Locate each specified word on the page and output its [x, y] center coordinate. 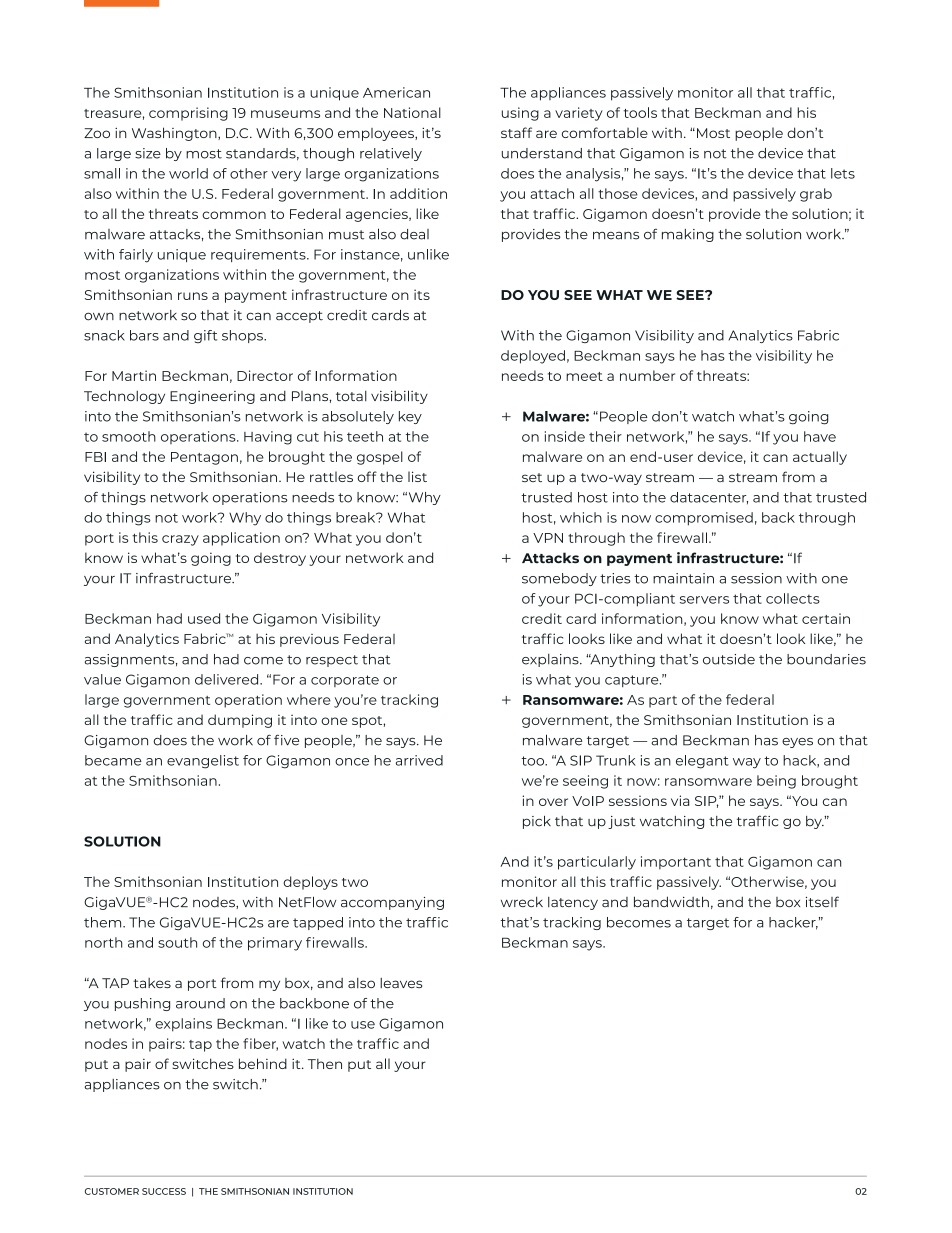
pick [537, 822]
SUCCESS [164, 1191]
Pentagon [204, 458]
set [532, 477]
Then [325, 1063]
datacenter [709, 498]
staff [516, 132]
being [776, 782]
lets [843, 173]
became [113, 760]
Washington [175, 134]
